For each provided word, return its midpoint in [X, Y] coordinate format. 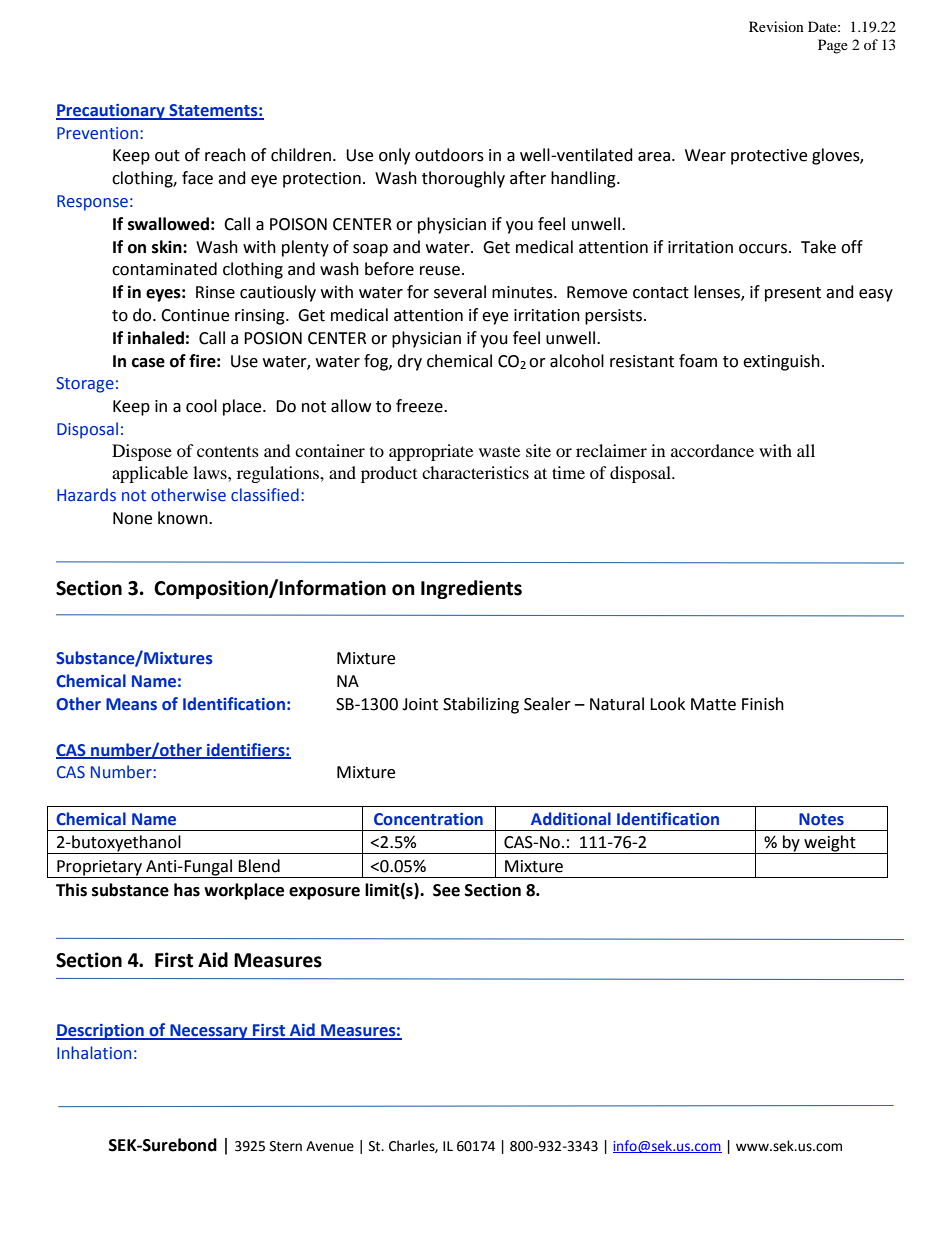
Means [131, 704]
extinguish [781, 362]
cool [201, 406]
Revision [776, 26]
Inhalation [94, 1053]
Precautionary [111, 112]
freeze [420, 406]
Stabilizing [481, 705]
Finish [763, 704]
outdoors [449, 155]
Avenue [330, 1146]
